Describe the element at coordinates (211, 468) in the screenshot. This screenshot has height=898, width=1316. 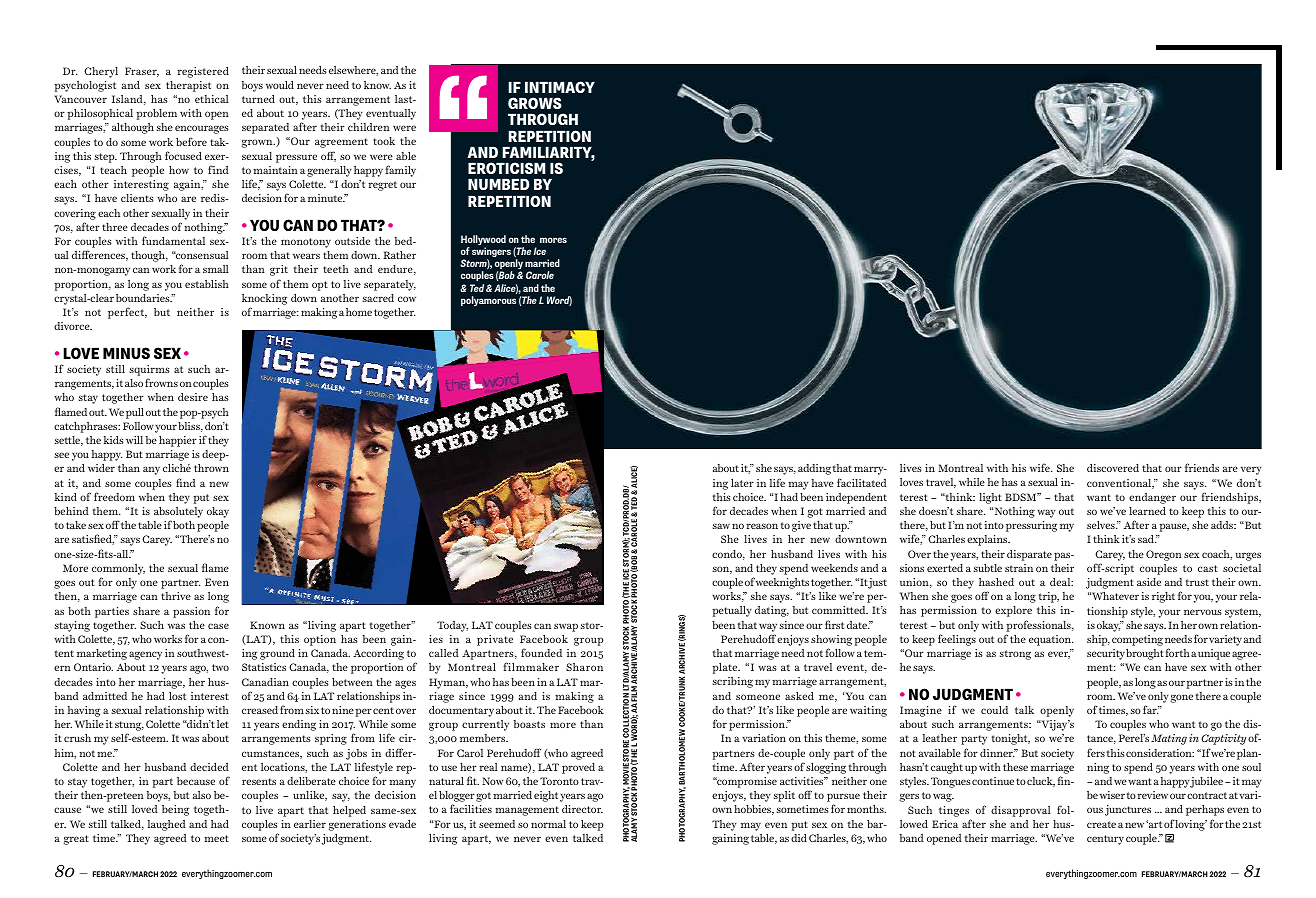
I see `thrown` at that location.
